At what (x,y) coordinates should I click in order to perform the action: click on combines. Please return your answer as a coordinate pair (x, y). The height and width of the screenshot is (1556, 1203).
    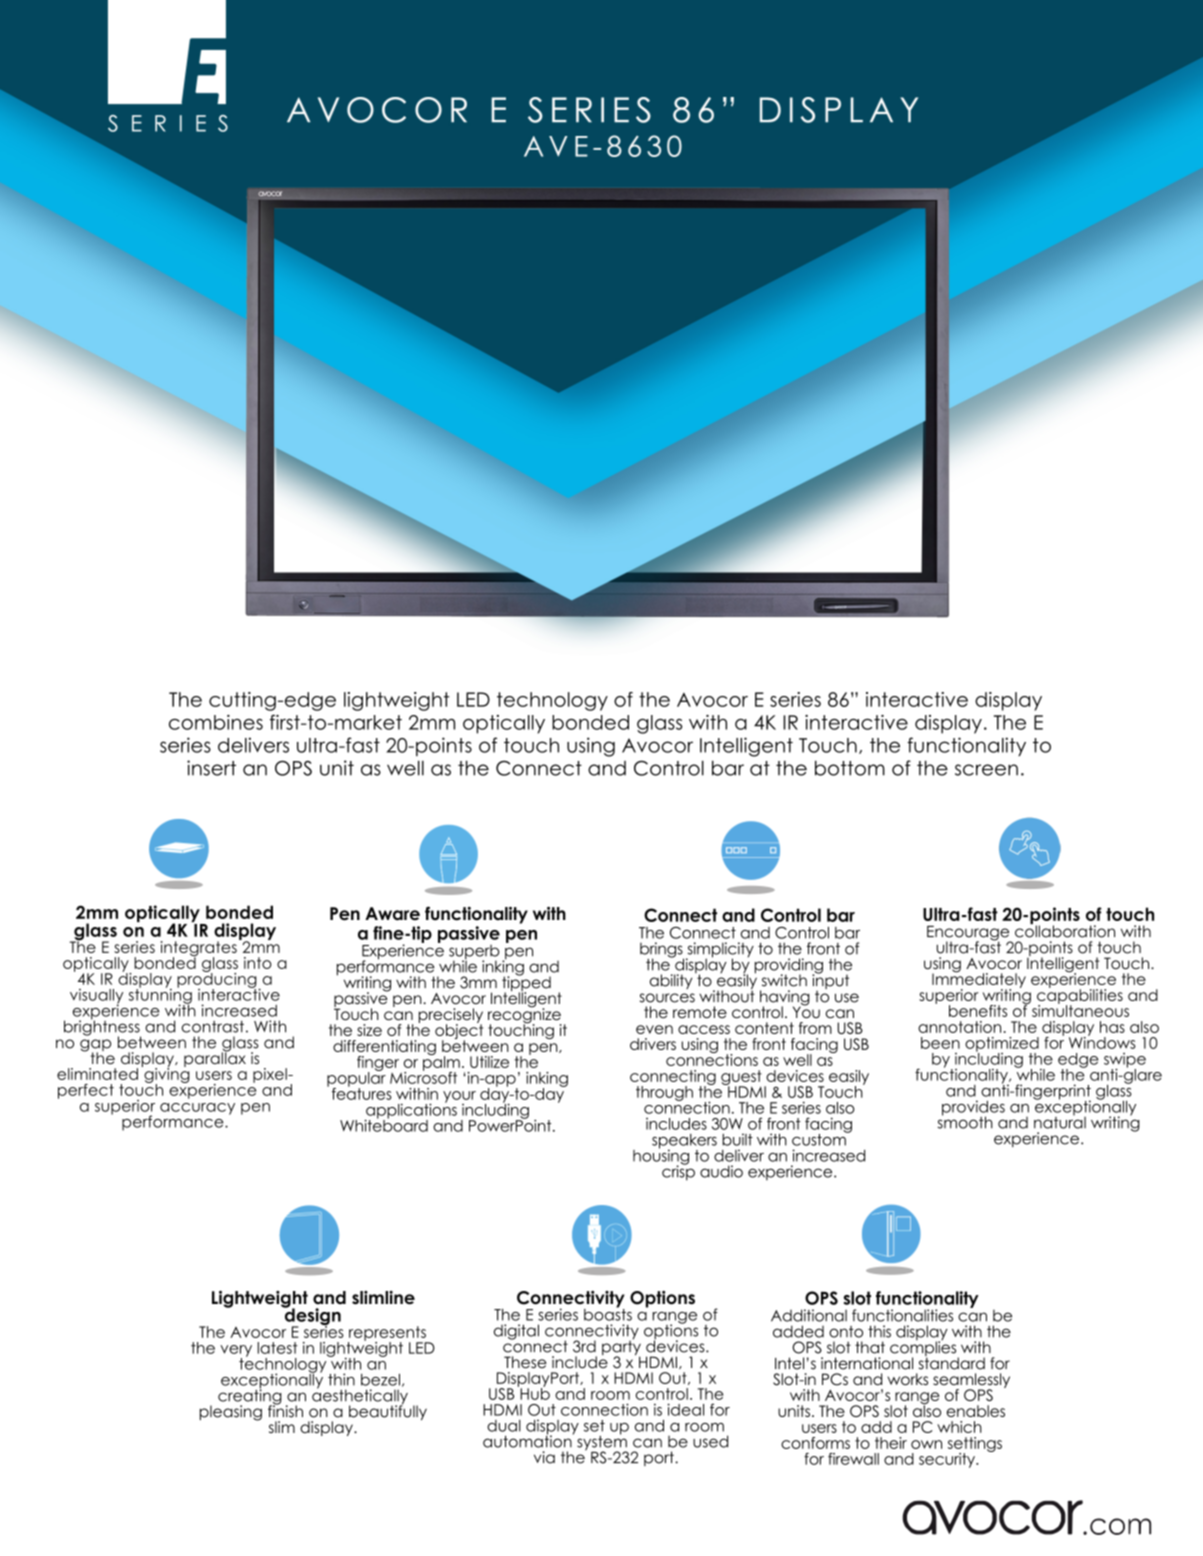
    Looking at the image, I should click on (216, 722).
